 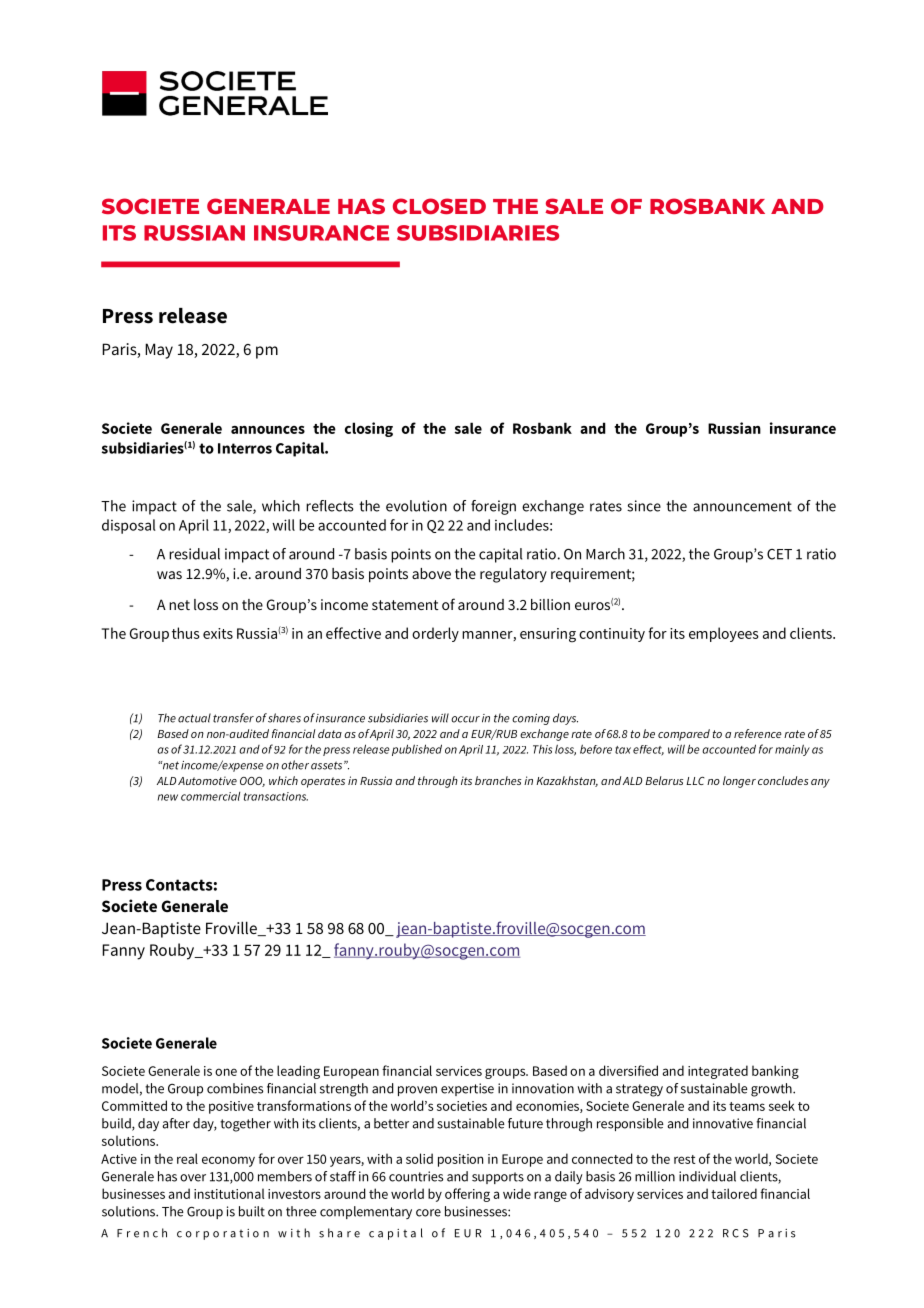 I want to click on commercial, so click(x=210, y=796).
